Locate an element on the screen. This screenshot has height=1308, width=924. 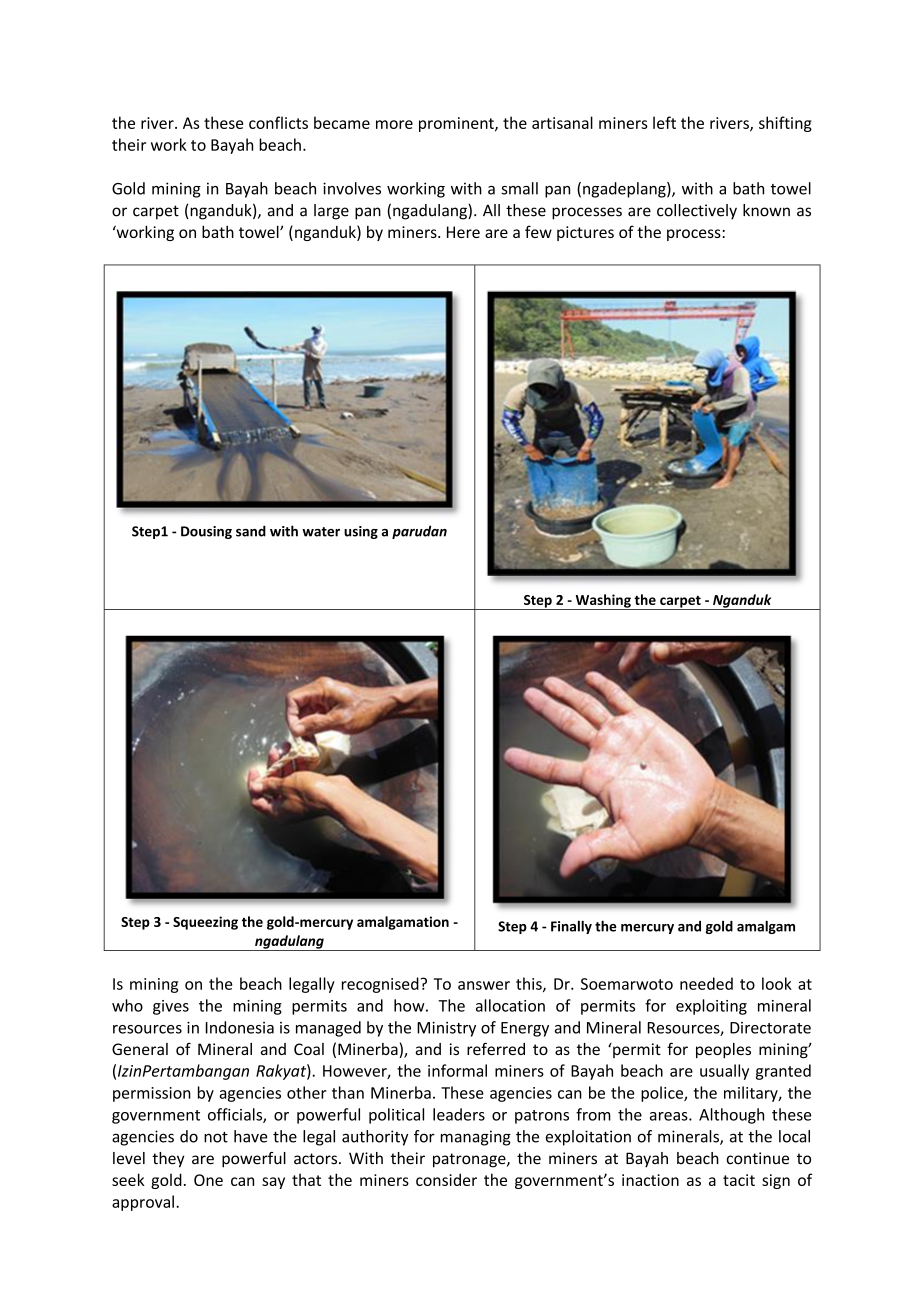
Finally is located at coordinates (571, 927).
